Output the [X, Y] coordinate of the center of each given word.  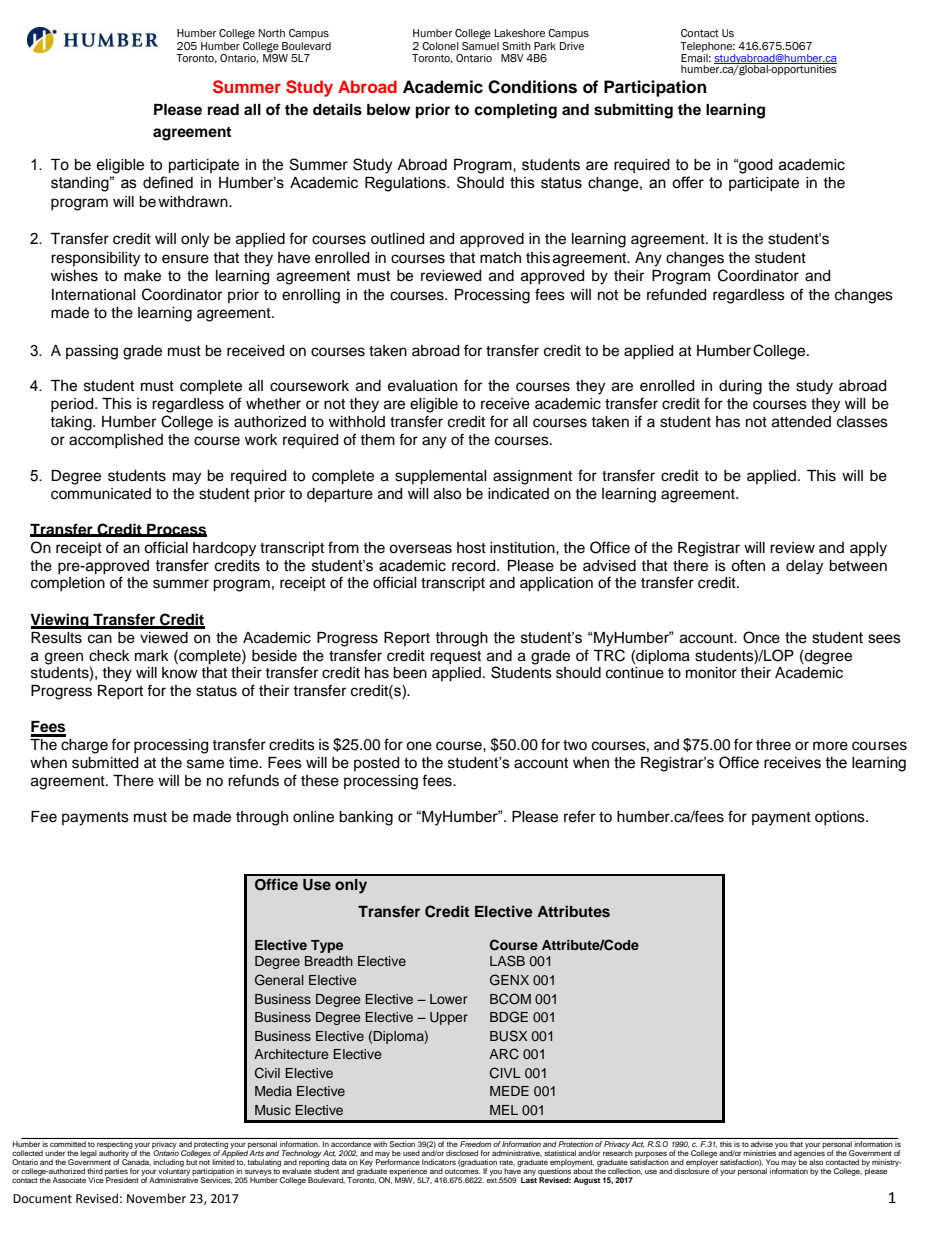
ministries [760, 1152]
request [455, 658]
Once [761, 637]
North [272, 33]
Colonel [440, 46]
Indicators [439, 1162]
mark [152, 655]
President [122, 1179]
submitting [633, 111]
